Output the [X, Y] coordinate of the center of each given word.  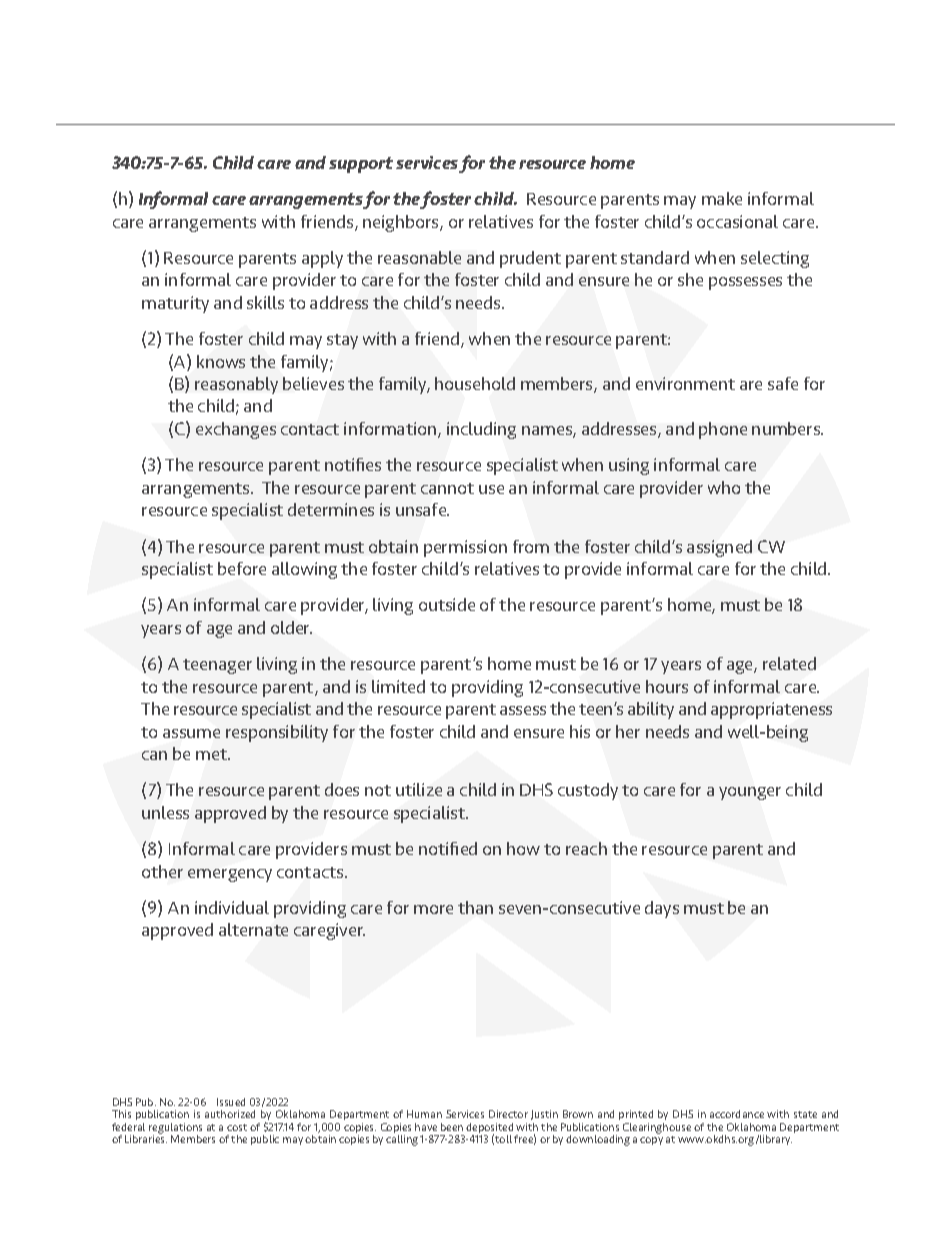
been [452, 1127]
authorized [230, 1114]
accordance [737, 1114]
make [722, 198]
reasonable [419, 257]
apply [322, 259]
